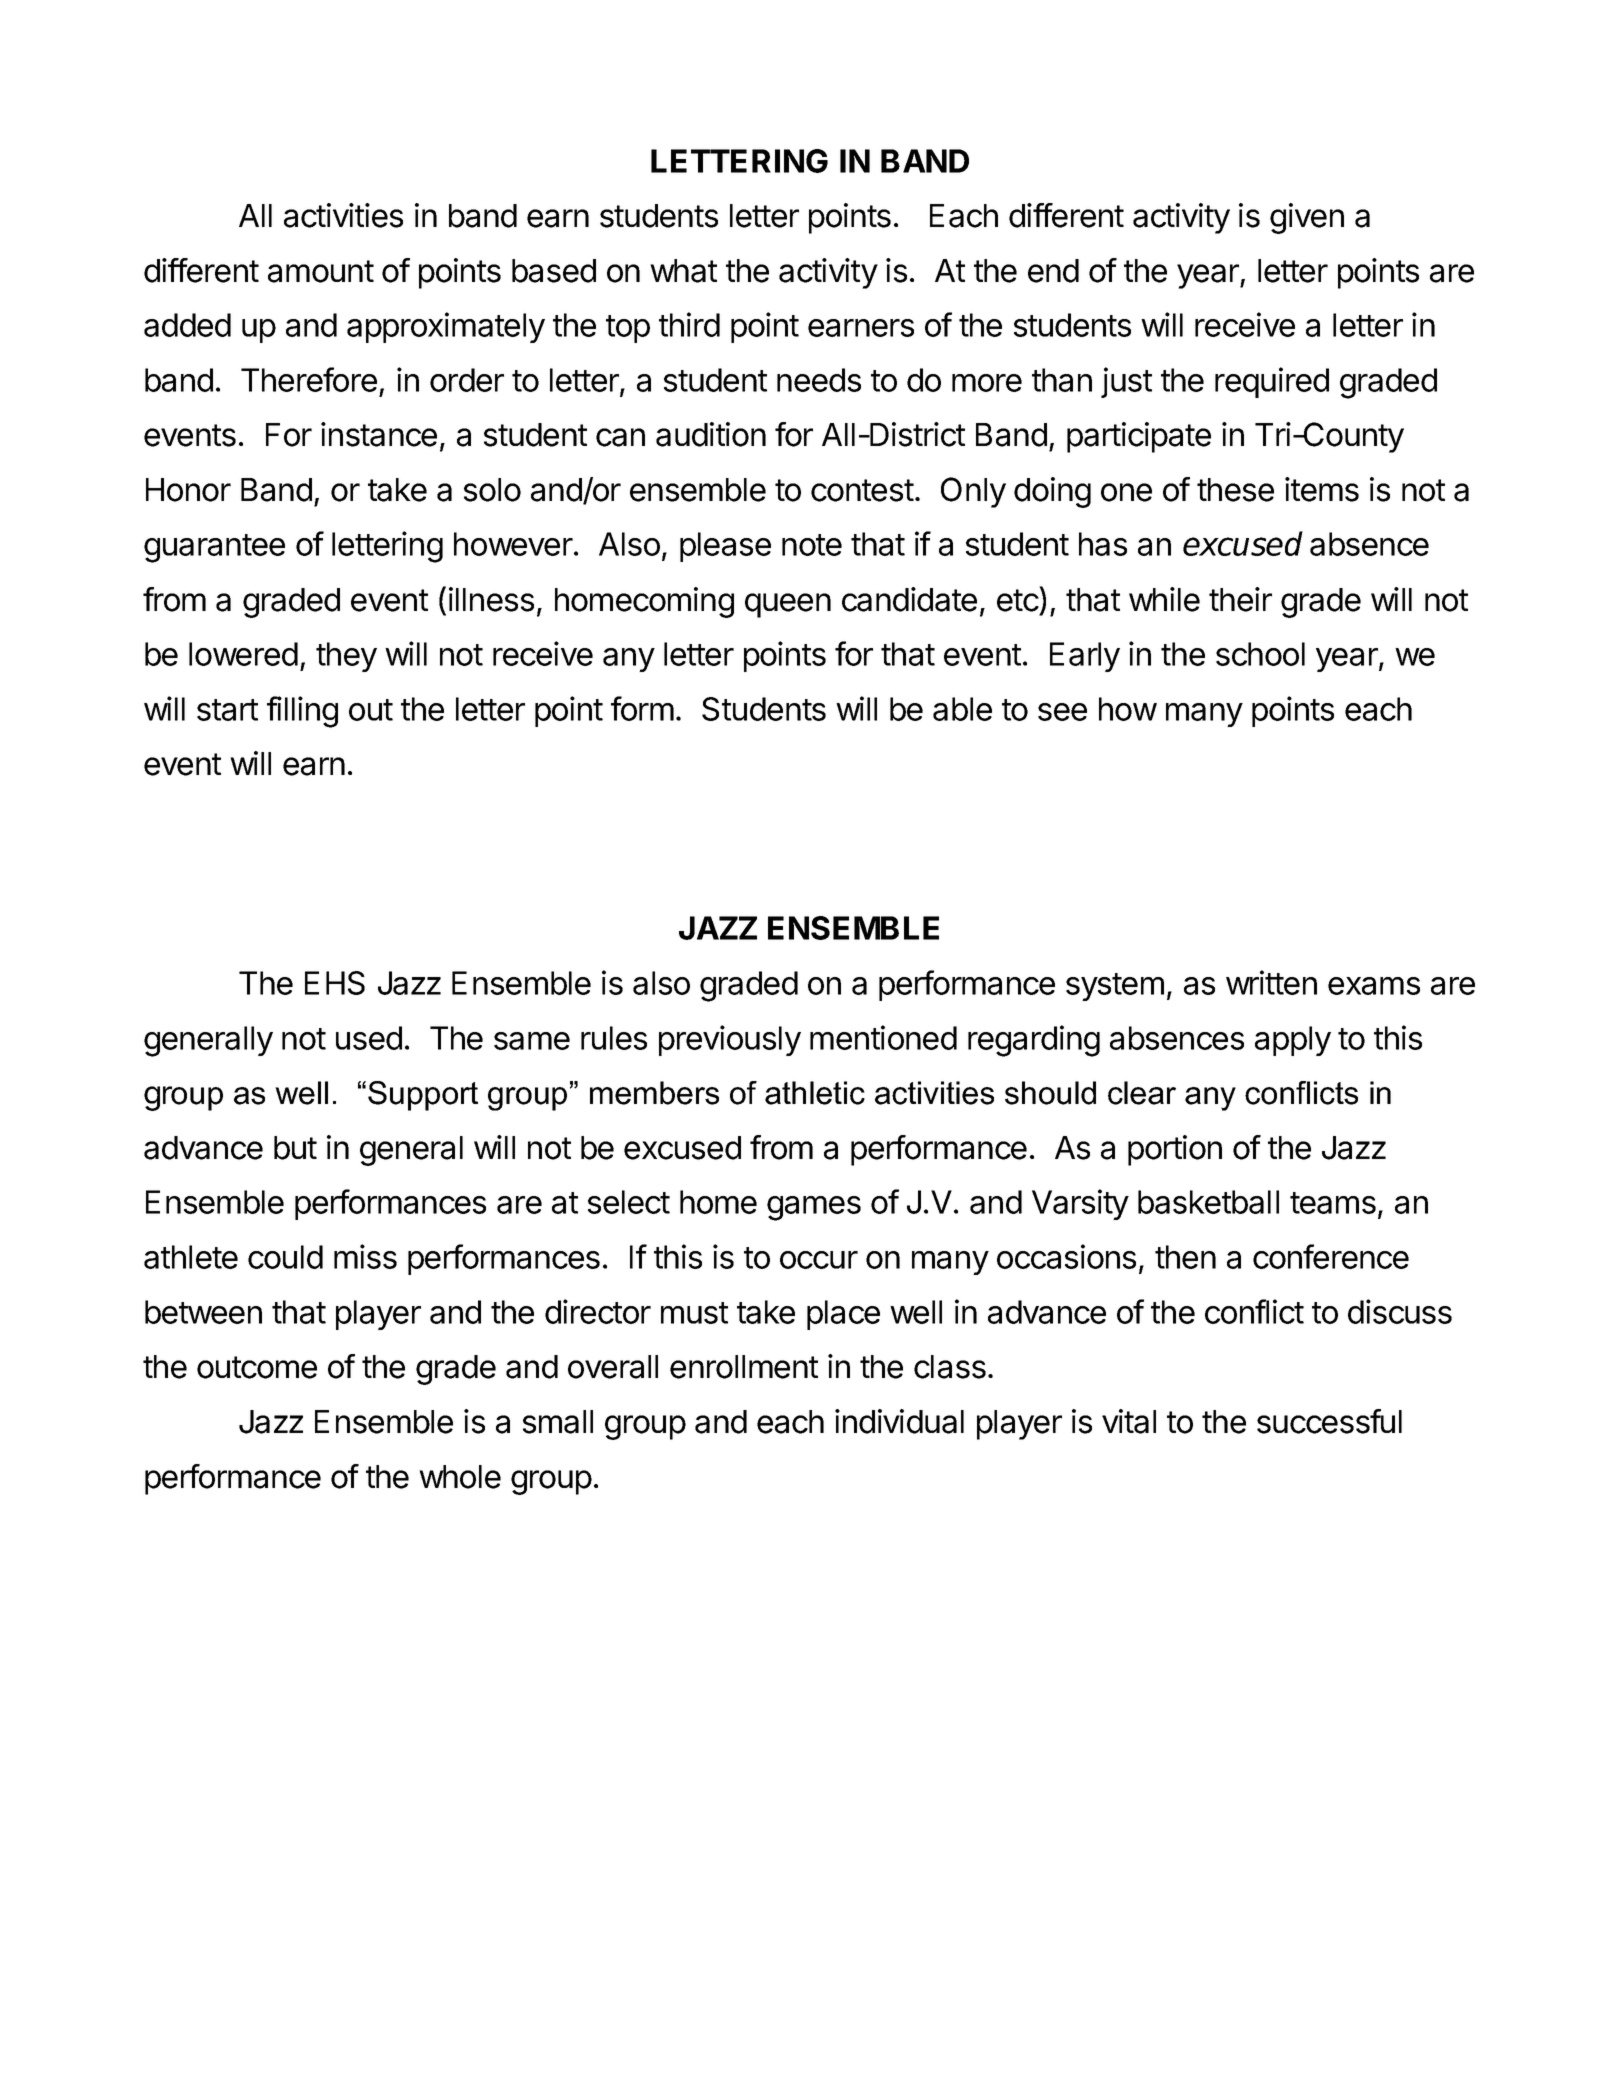 Image resolution: width=1621 pixels, height=2097 pixels. Describe the element at coordinates (460, 1477) in the document. I see `whole` at that location.
